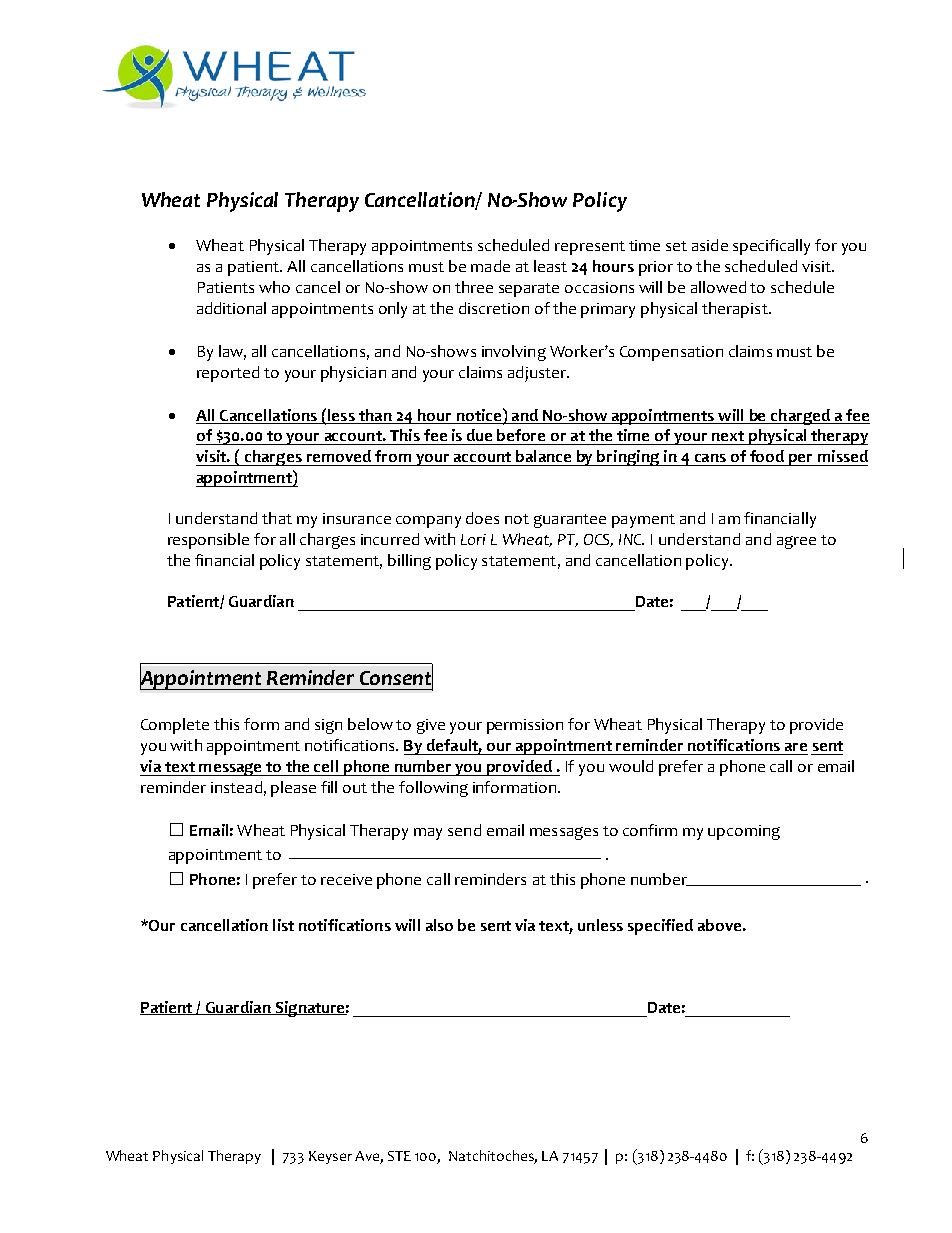 Image resolution: width=952 pixels, height=1233 pixels. Describe the element at coordinates (767, 456) in the image. I see `food` at that location.
